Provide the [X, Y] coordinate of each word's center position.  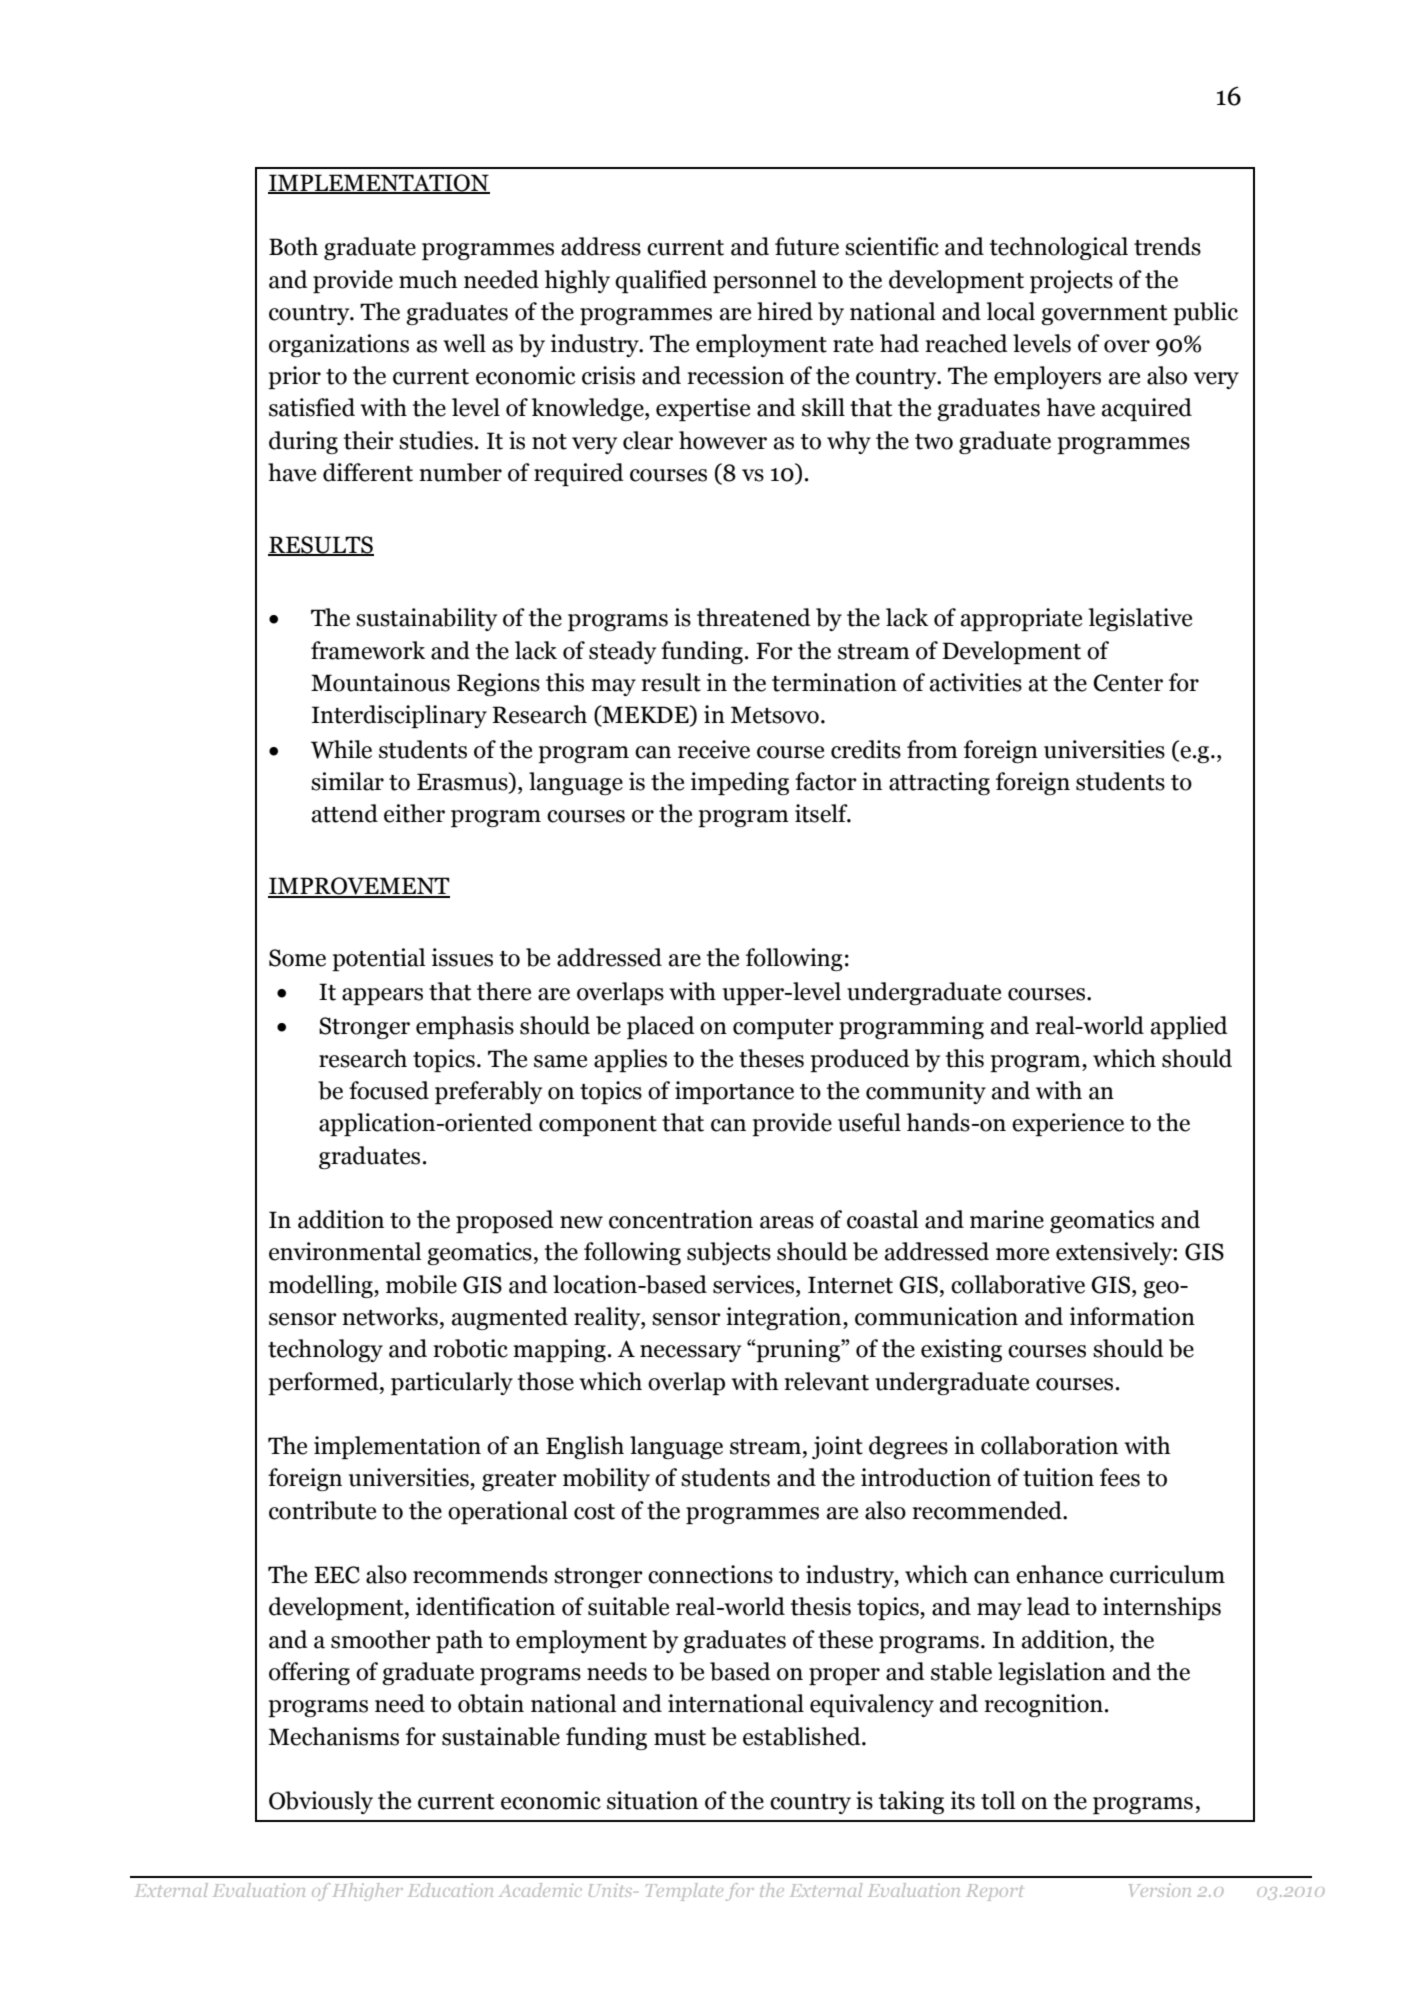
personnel [765, 281]
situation [652, 1800]
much [428, 279]
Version [1160, 1890]
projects [1071, 281]
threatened [754, 617]
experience [1068, 1124]
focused [389, 1090]
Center [1128, 683]
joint [837, 1447]
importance [734, 1092]
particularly [452, 1383]
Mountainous [380, 682]
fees [1120, 1477]
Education [450, 1890]
